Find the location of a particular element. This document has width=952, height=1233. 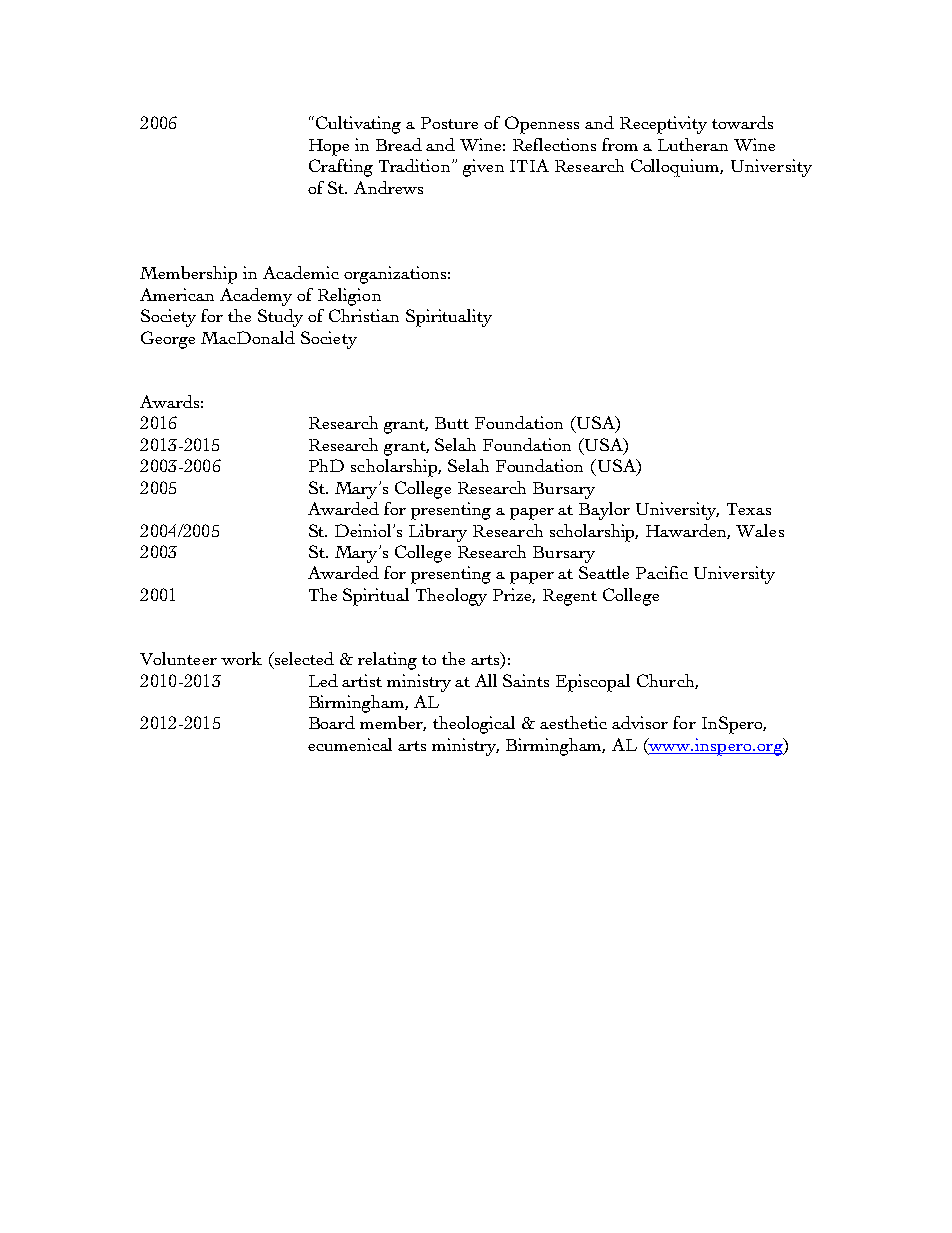

Texas is located at coordinates (749, 509).
